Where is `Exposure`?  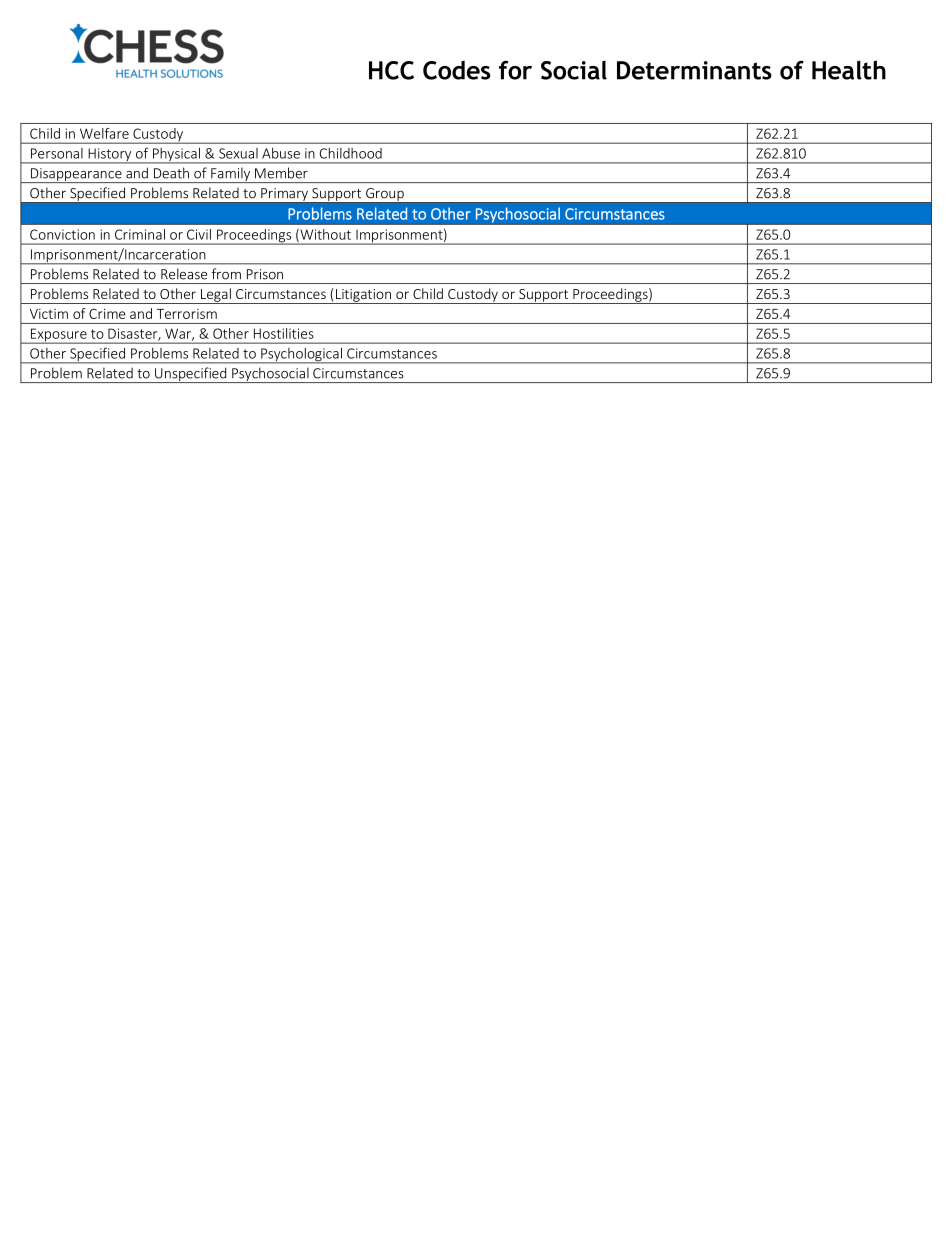 Exposure is located at coordinates (58, 336).
